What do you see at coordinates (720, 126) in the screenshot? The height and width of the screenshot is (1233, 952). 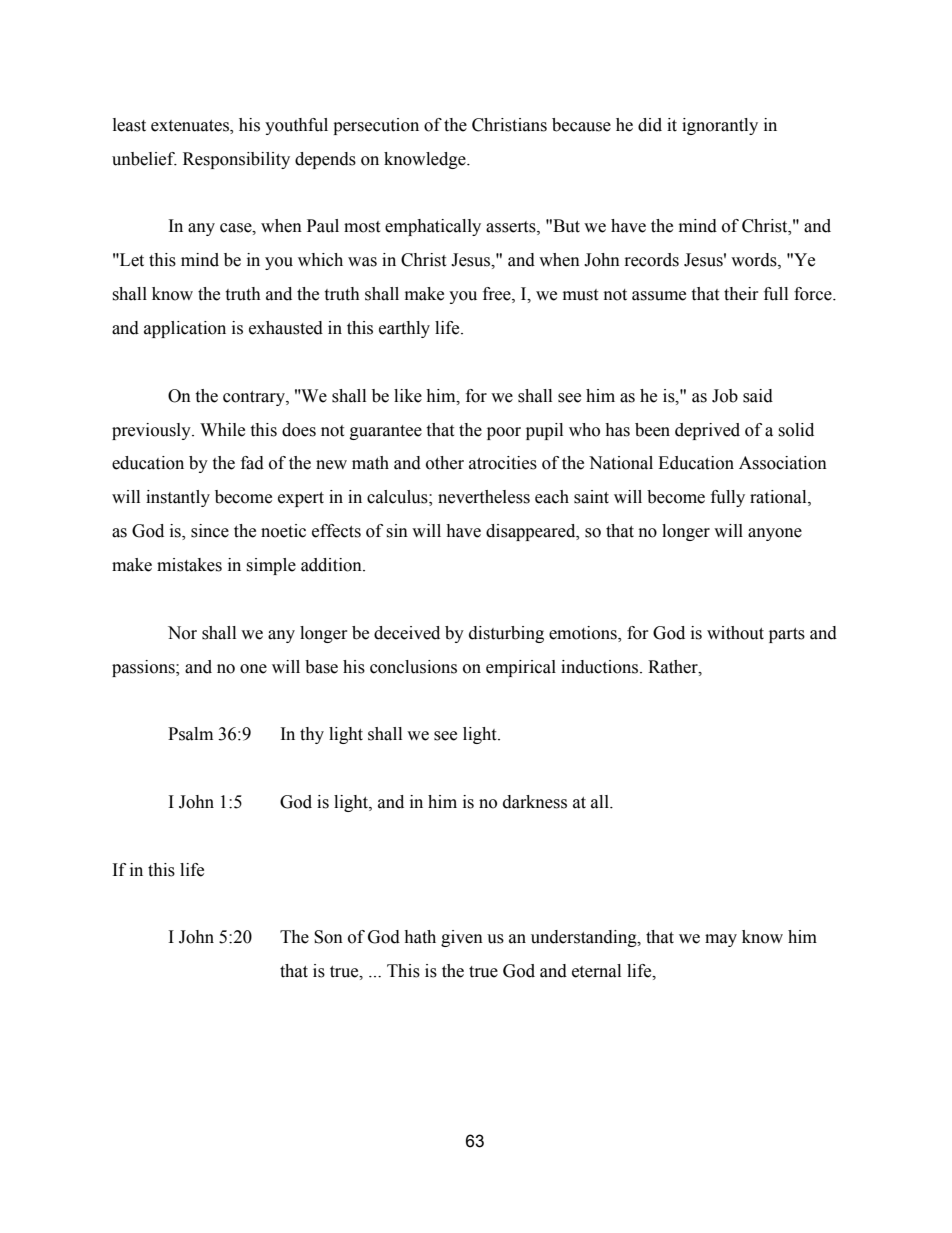 I see `ignorantly` at bounding box center [720, 126].
